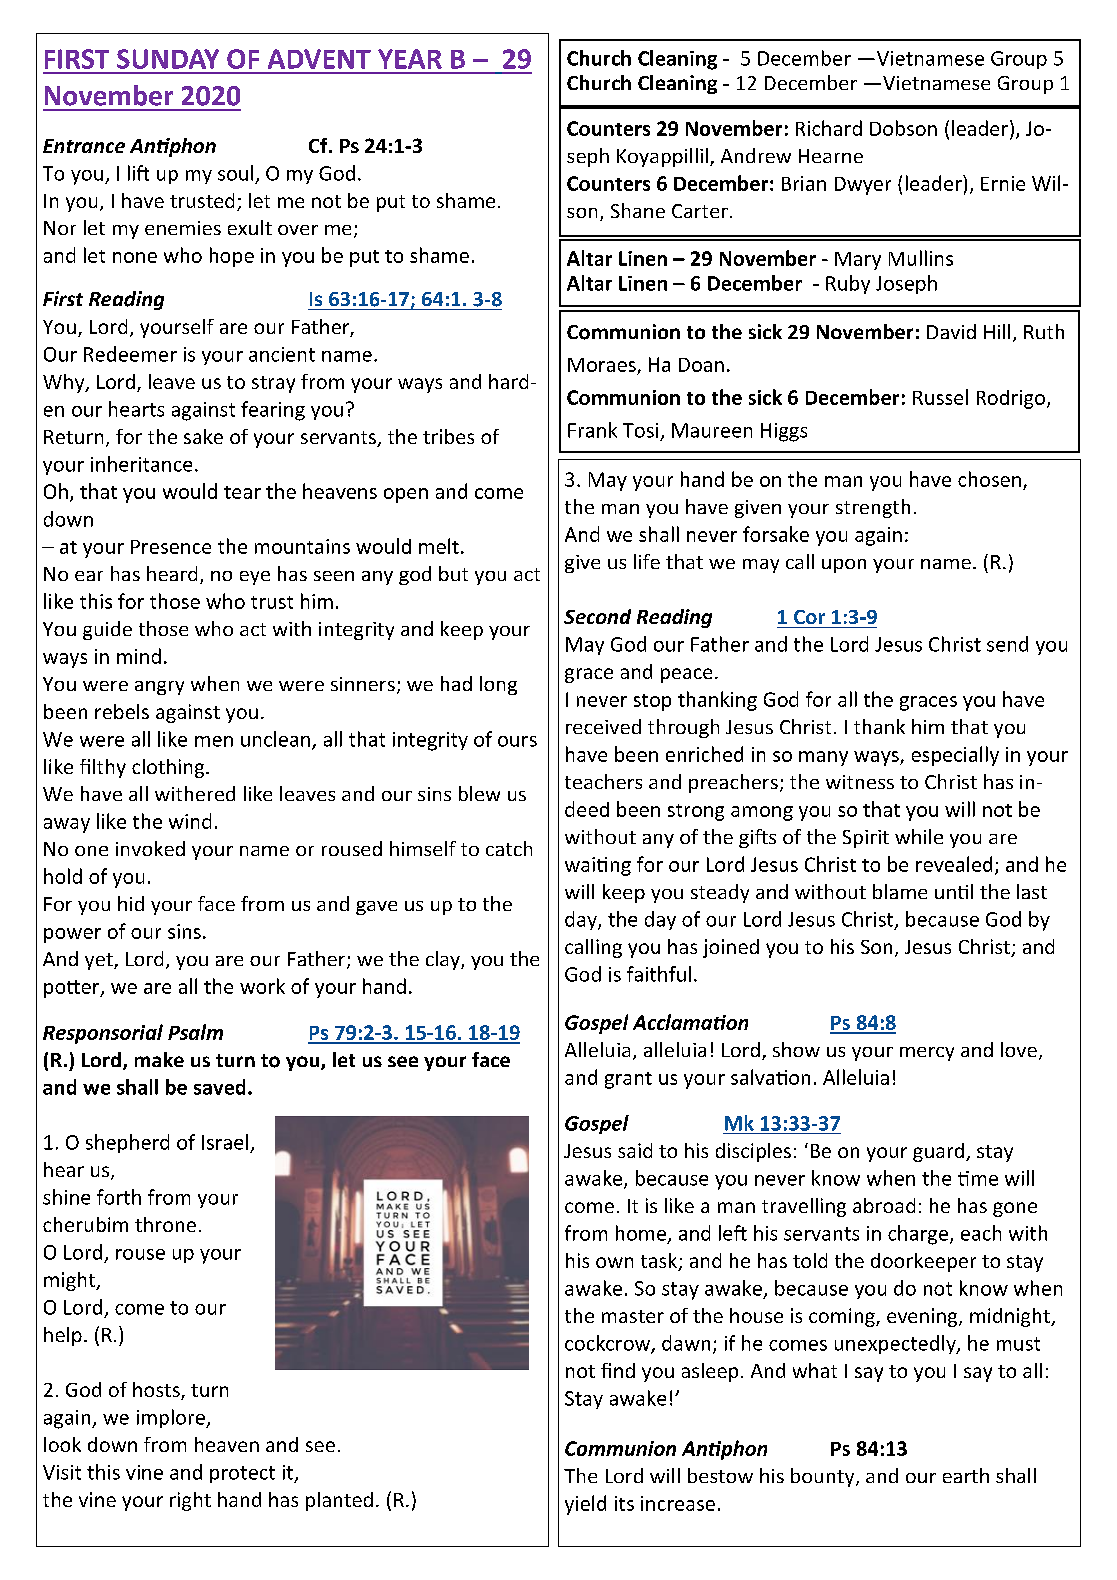 The width and height of the page is (1117, 1580). What do you see at coordinates (168, 59) in the page?
I see `SUNDAY` at bounding box center [168, 59].
